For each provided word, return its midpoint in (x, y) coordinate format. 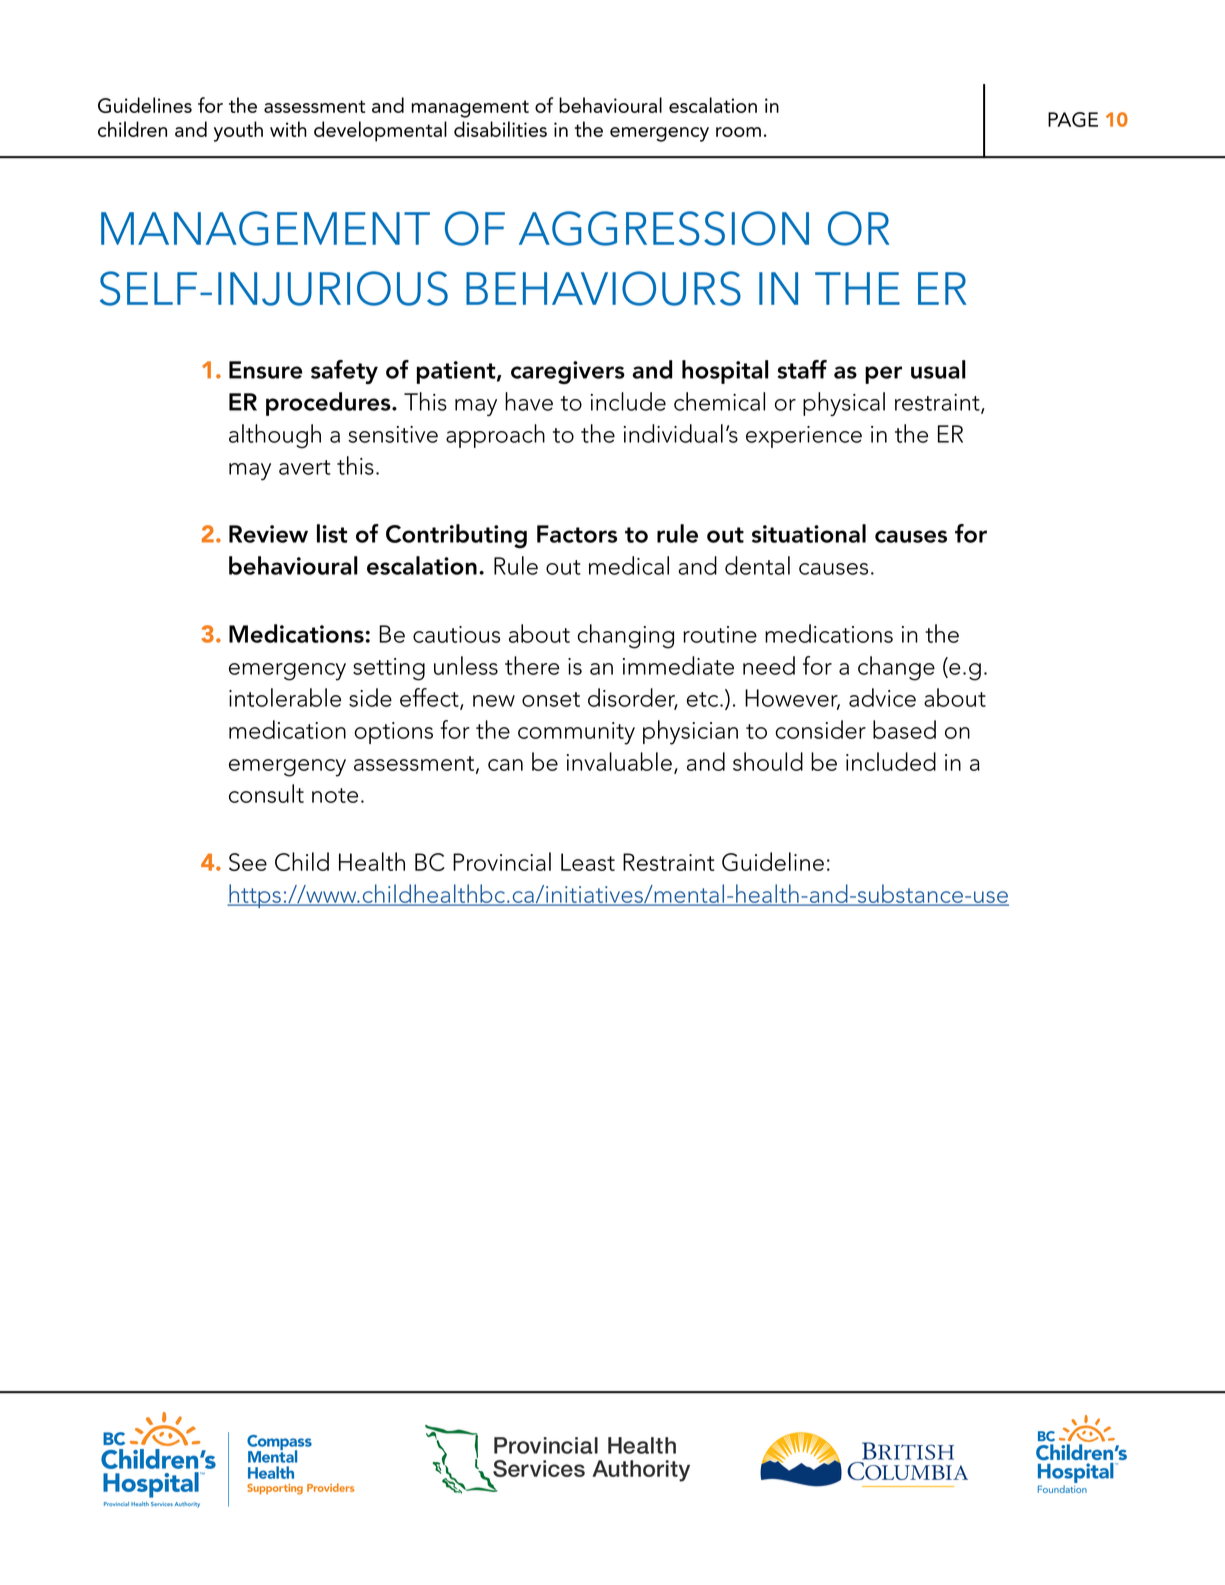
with (288, 129)
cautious (456, 634)
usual (938, 369)
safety (344, 372)
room (738, 132)
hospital (725, 372)
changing (626, 636)
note (335, 795)
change (896, 668)
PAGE (1073, 119)
